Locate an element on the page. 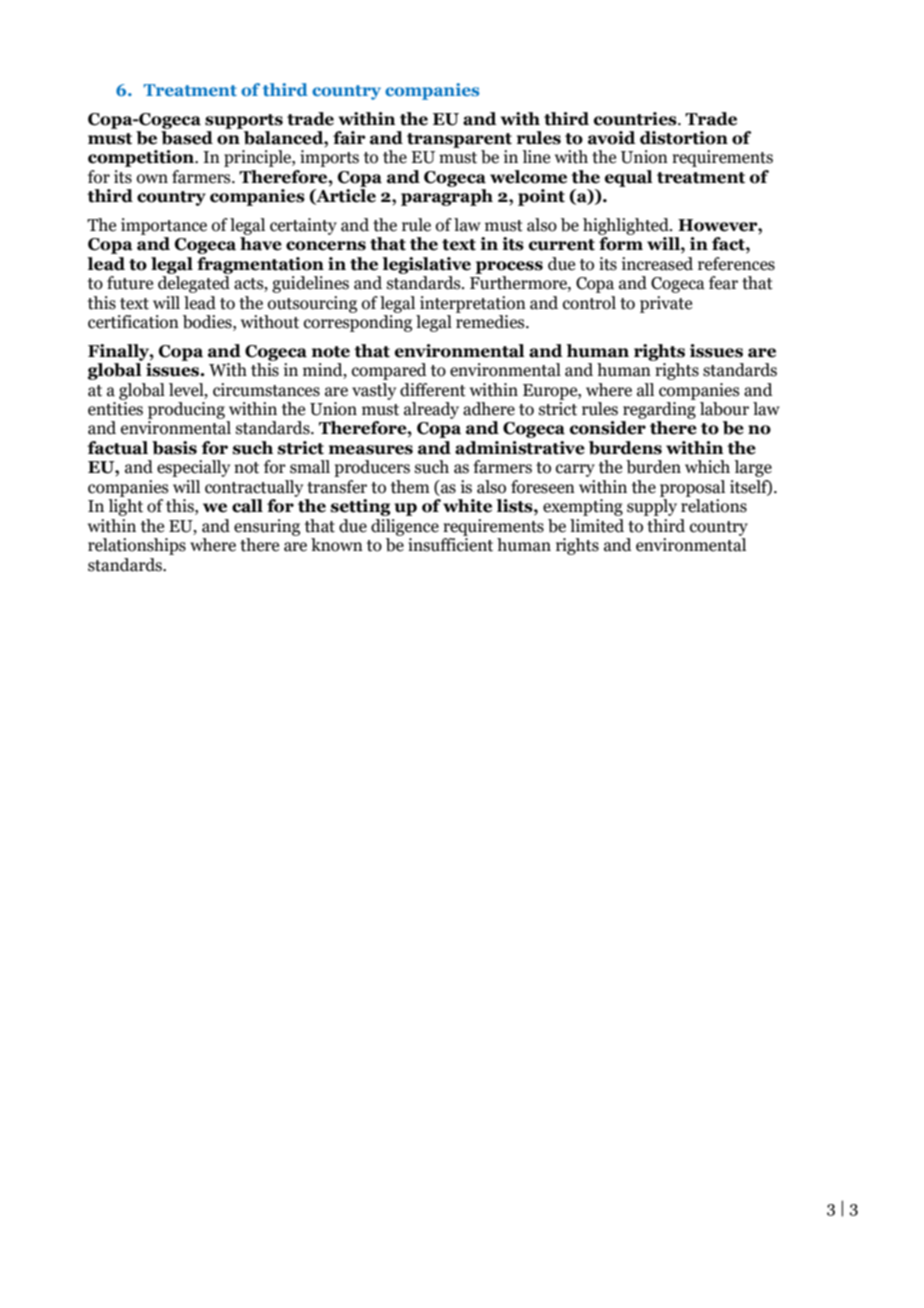 This document has height=1308, width=924. distortion is located at coordinates (684, 138).
